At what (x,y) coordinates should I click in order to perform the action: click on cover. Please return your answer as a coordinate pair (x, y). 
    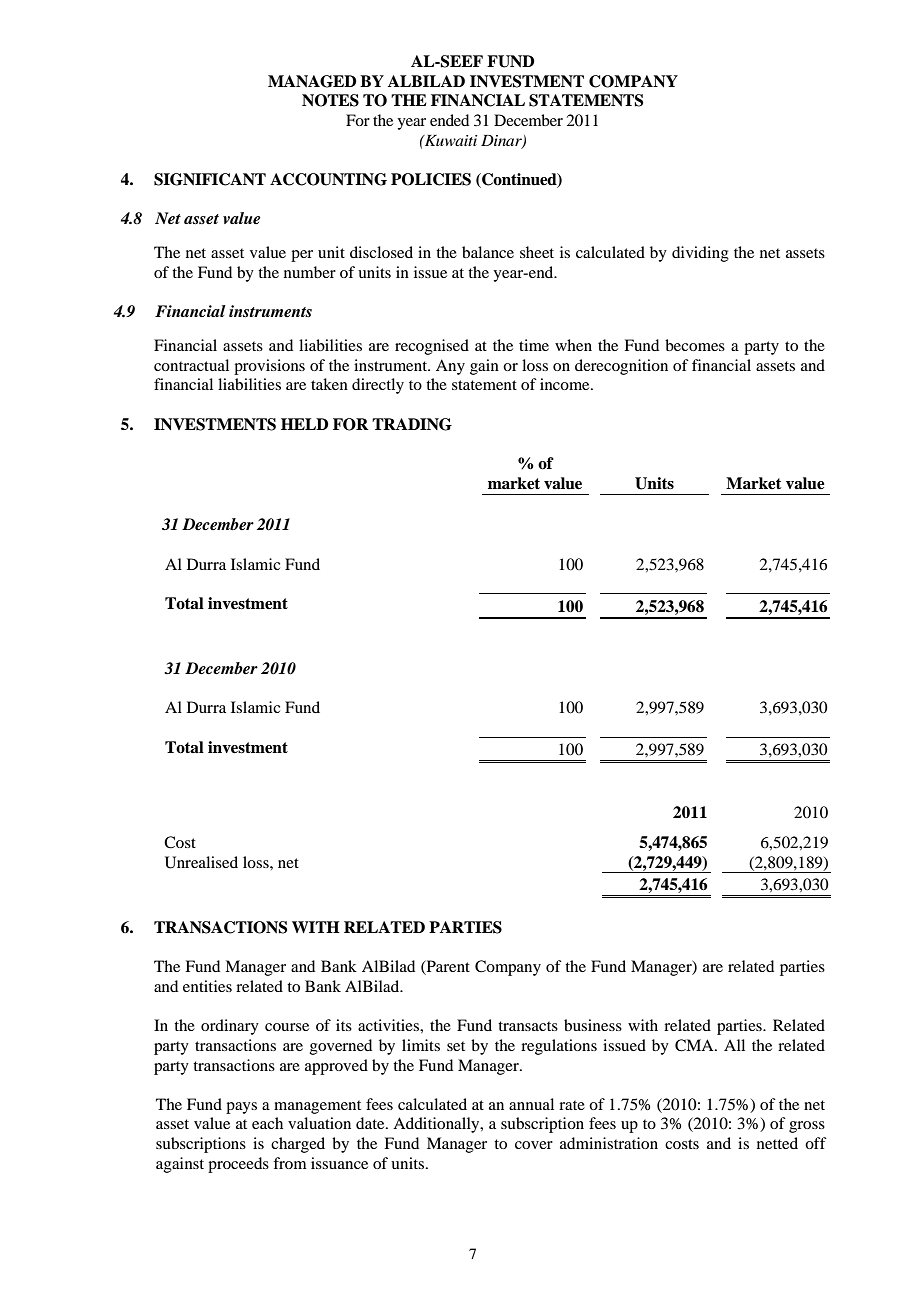
    Looking at the image, I should click on (534, 1145).
